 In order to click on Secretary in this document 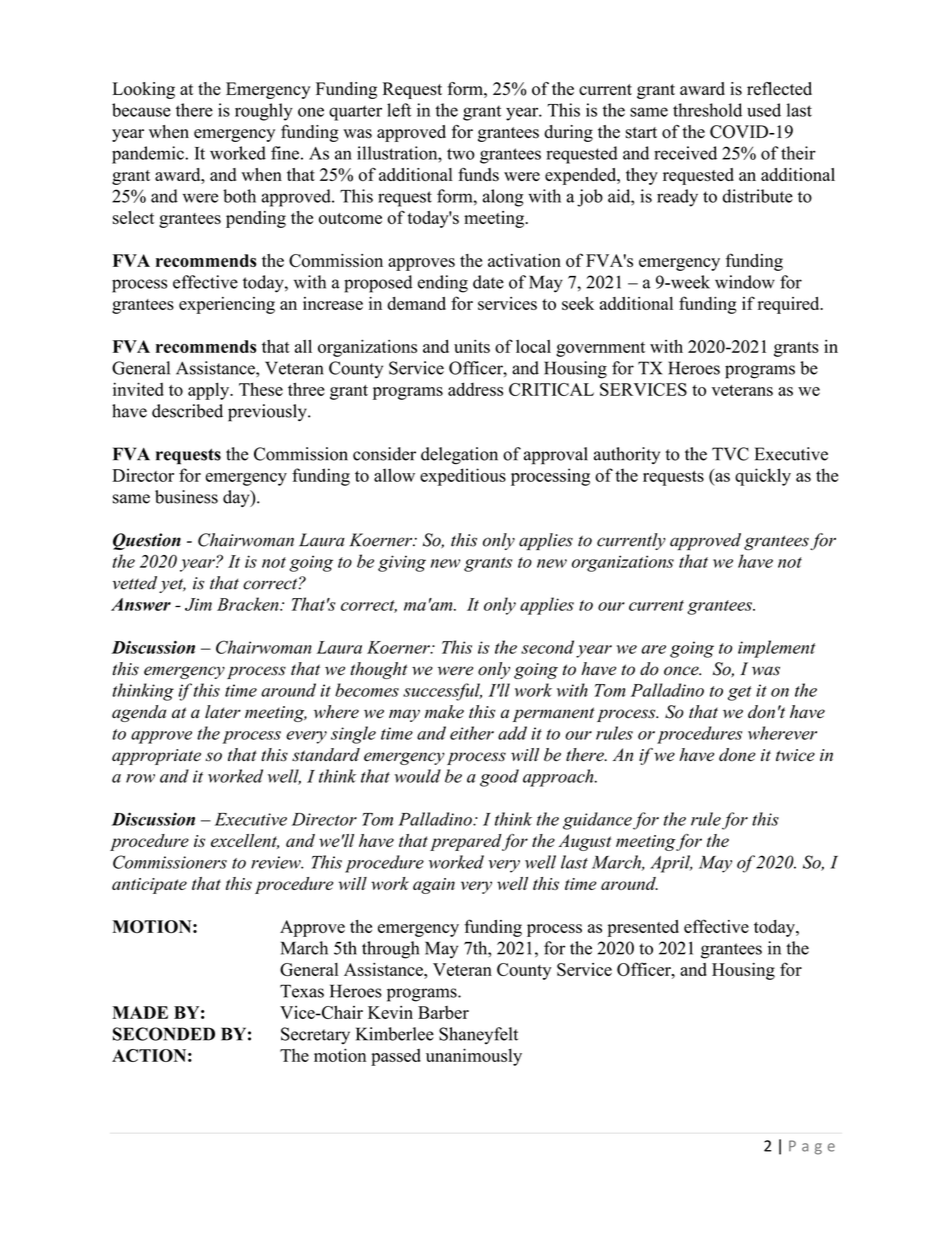, I will do `click(315, 1035)`.
